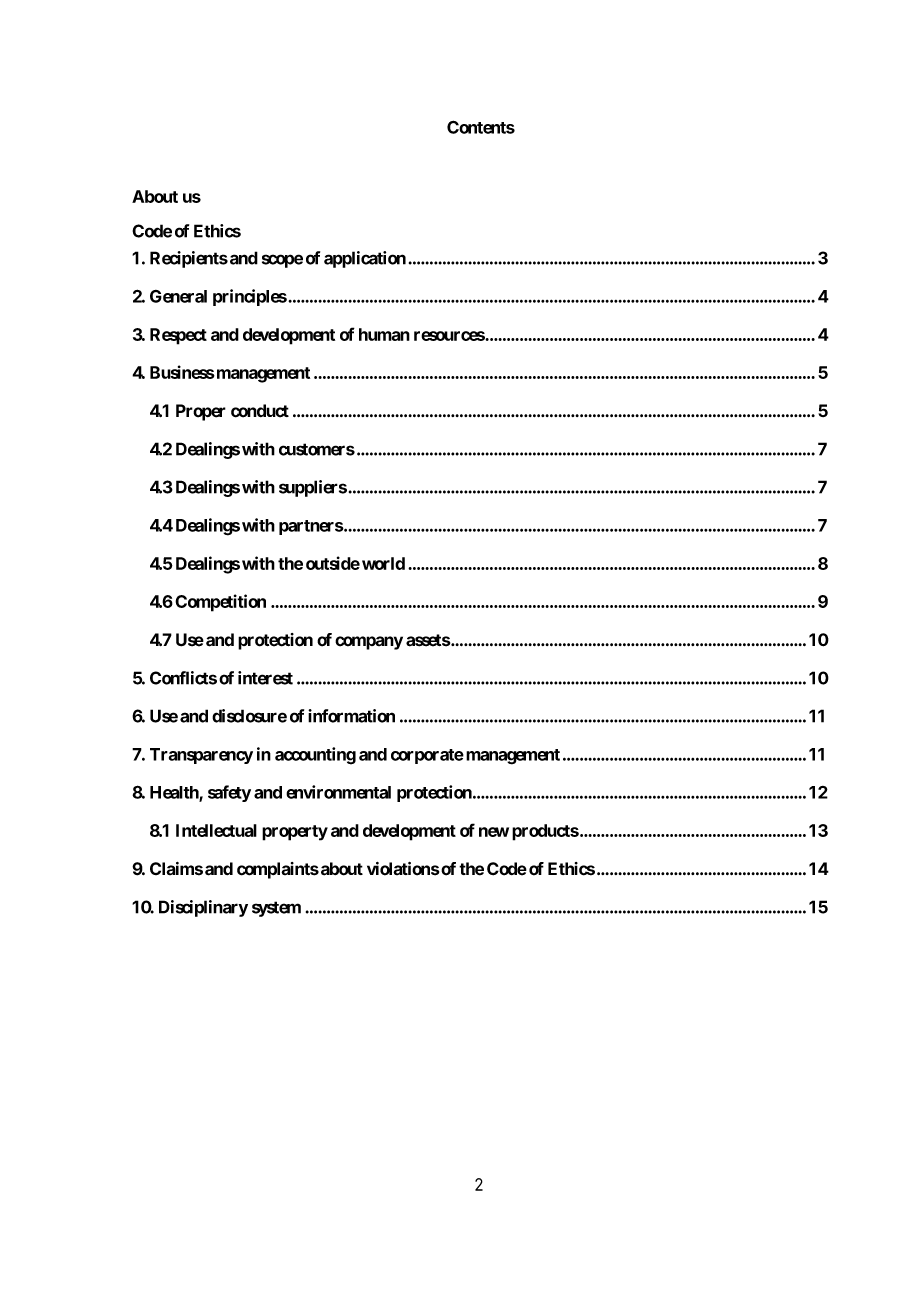  I want to click on human, so click(384, 334).
